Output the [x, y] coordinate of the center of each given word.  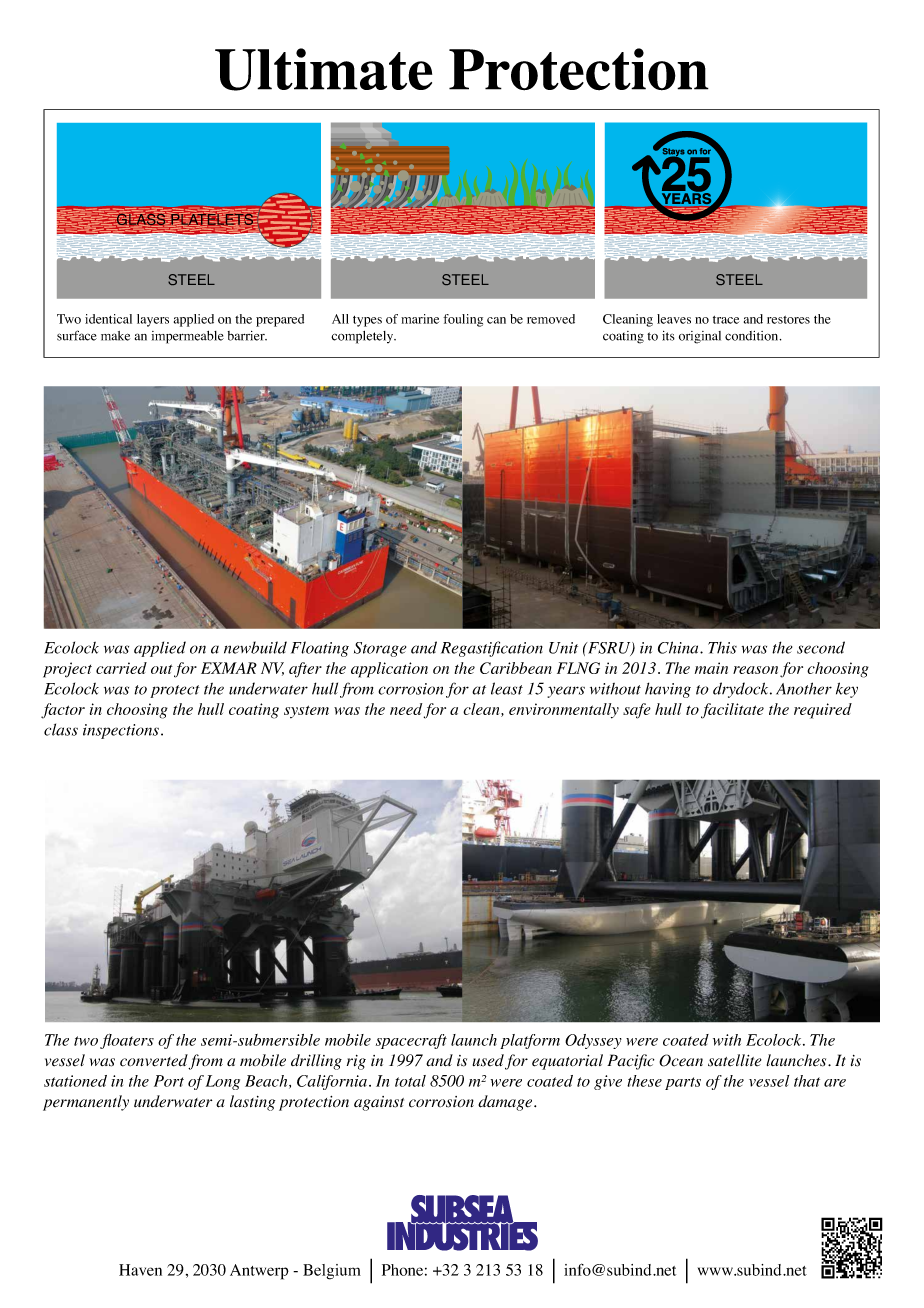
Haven [140, 1270]
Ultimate [323, 69]
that [807, 1081]
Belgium [332, 1272]
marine [420, 319]
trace [726, 320]
